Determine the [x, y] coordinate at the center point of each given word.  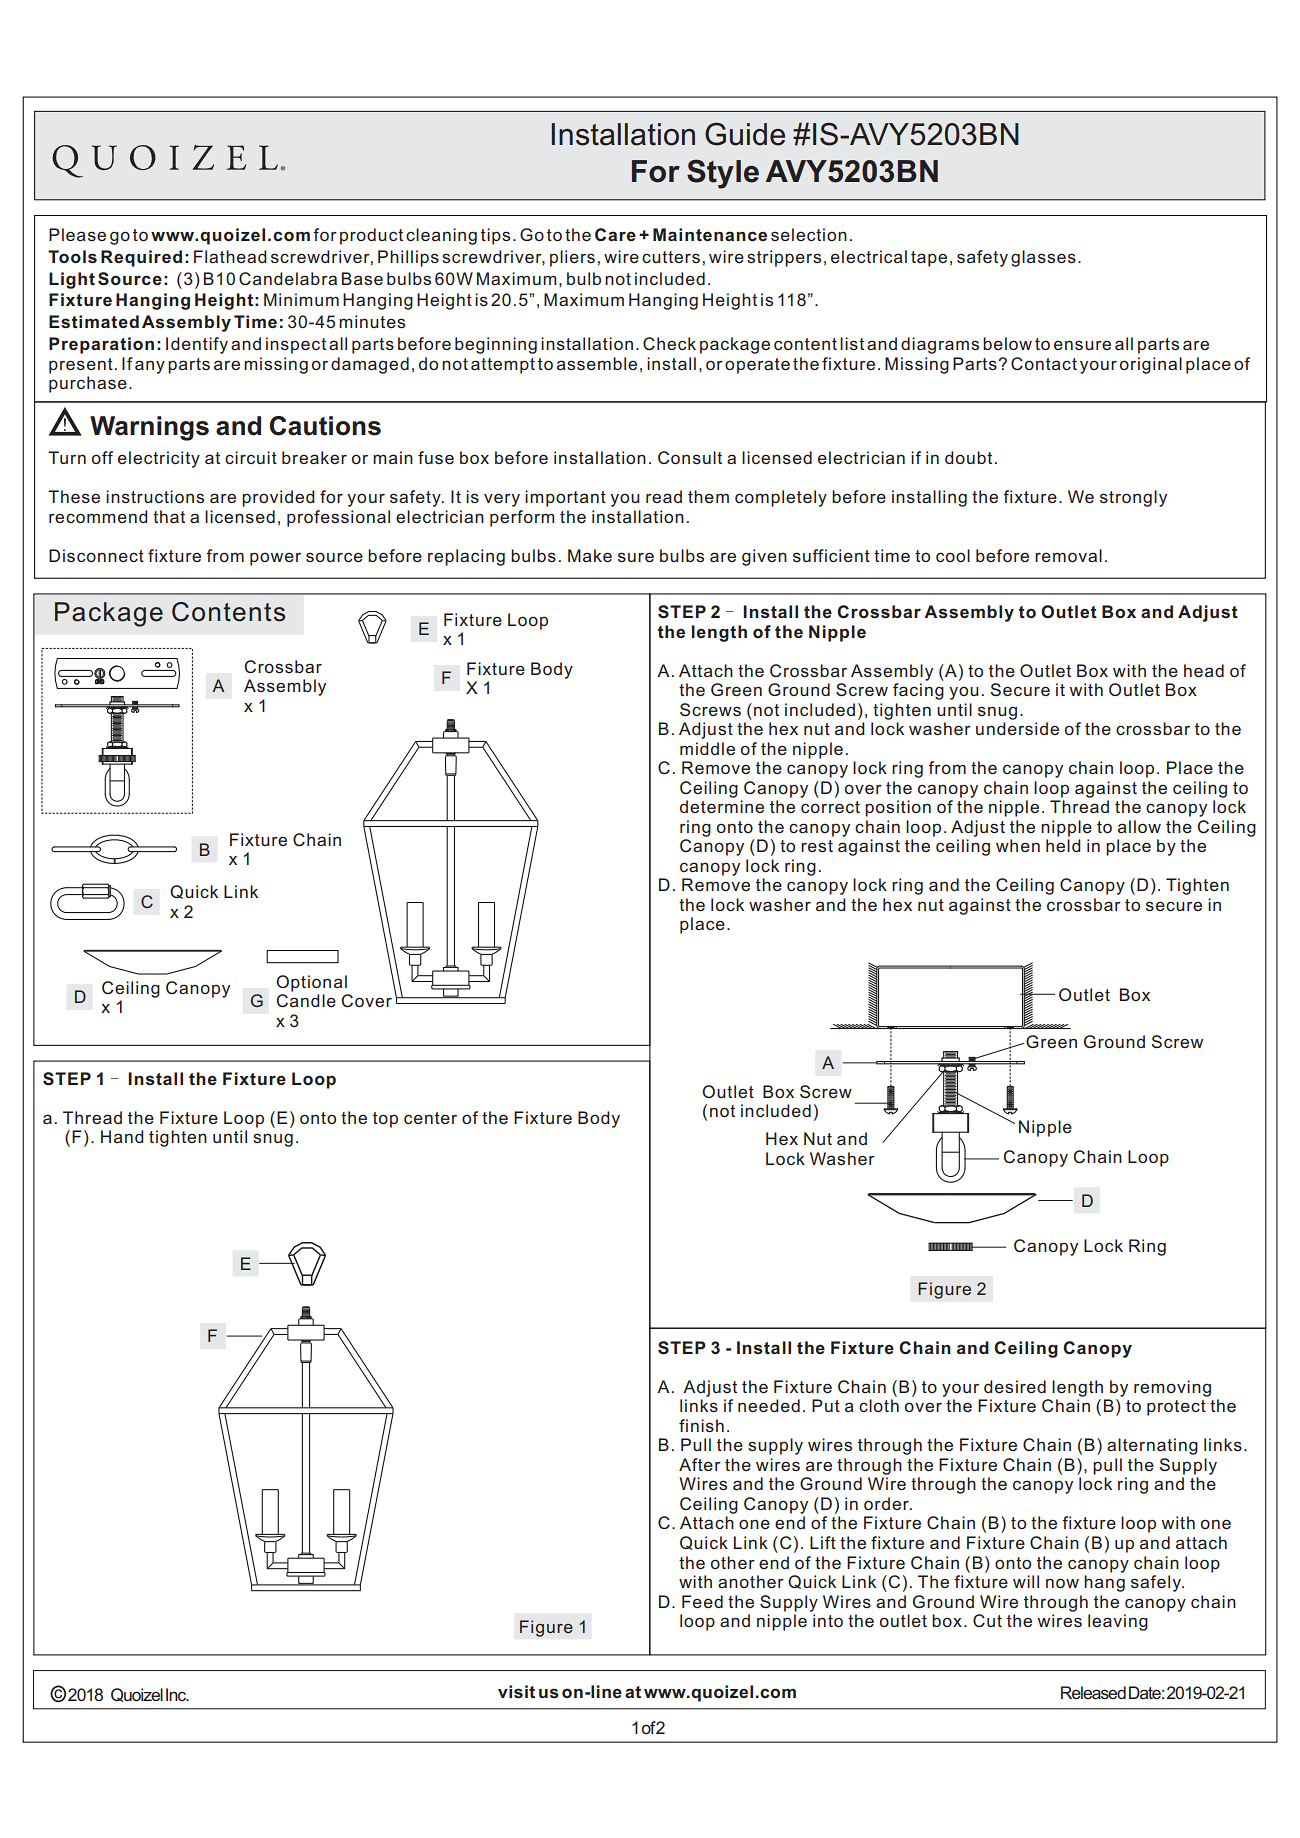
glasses [1043, 258]
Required [141, 258]
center [430, 1118]
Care [615, 234]
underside [1017, 728]
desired [1015, 1386]
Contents [228, 612]
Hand [122, 1136]
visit [516, 1692]
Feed [702, 1601]
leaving [1118, 1622]
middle [707, 748]
